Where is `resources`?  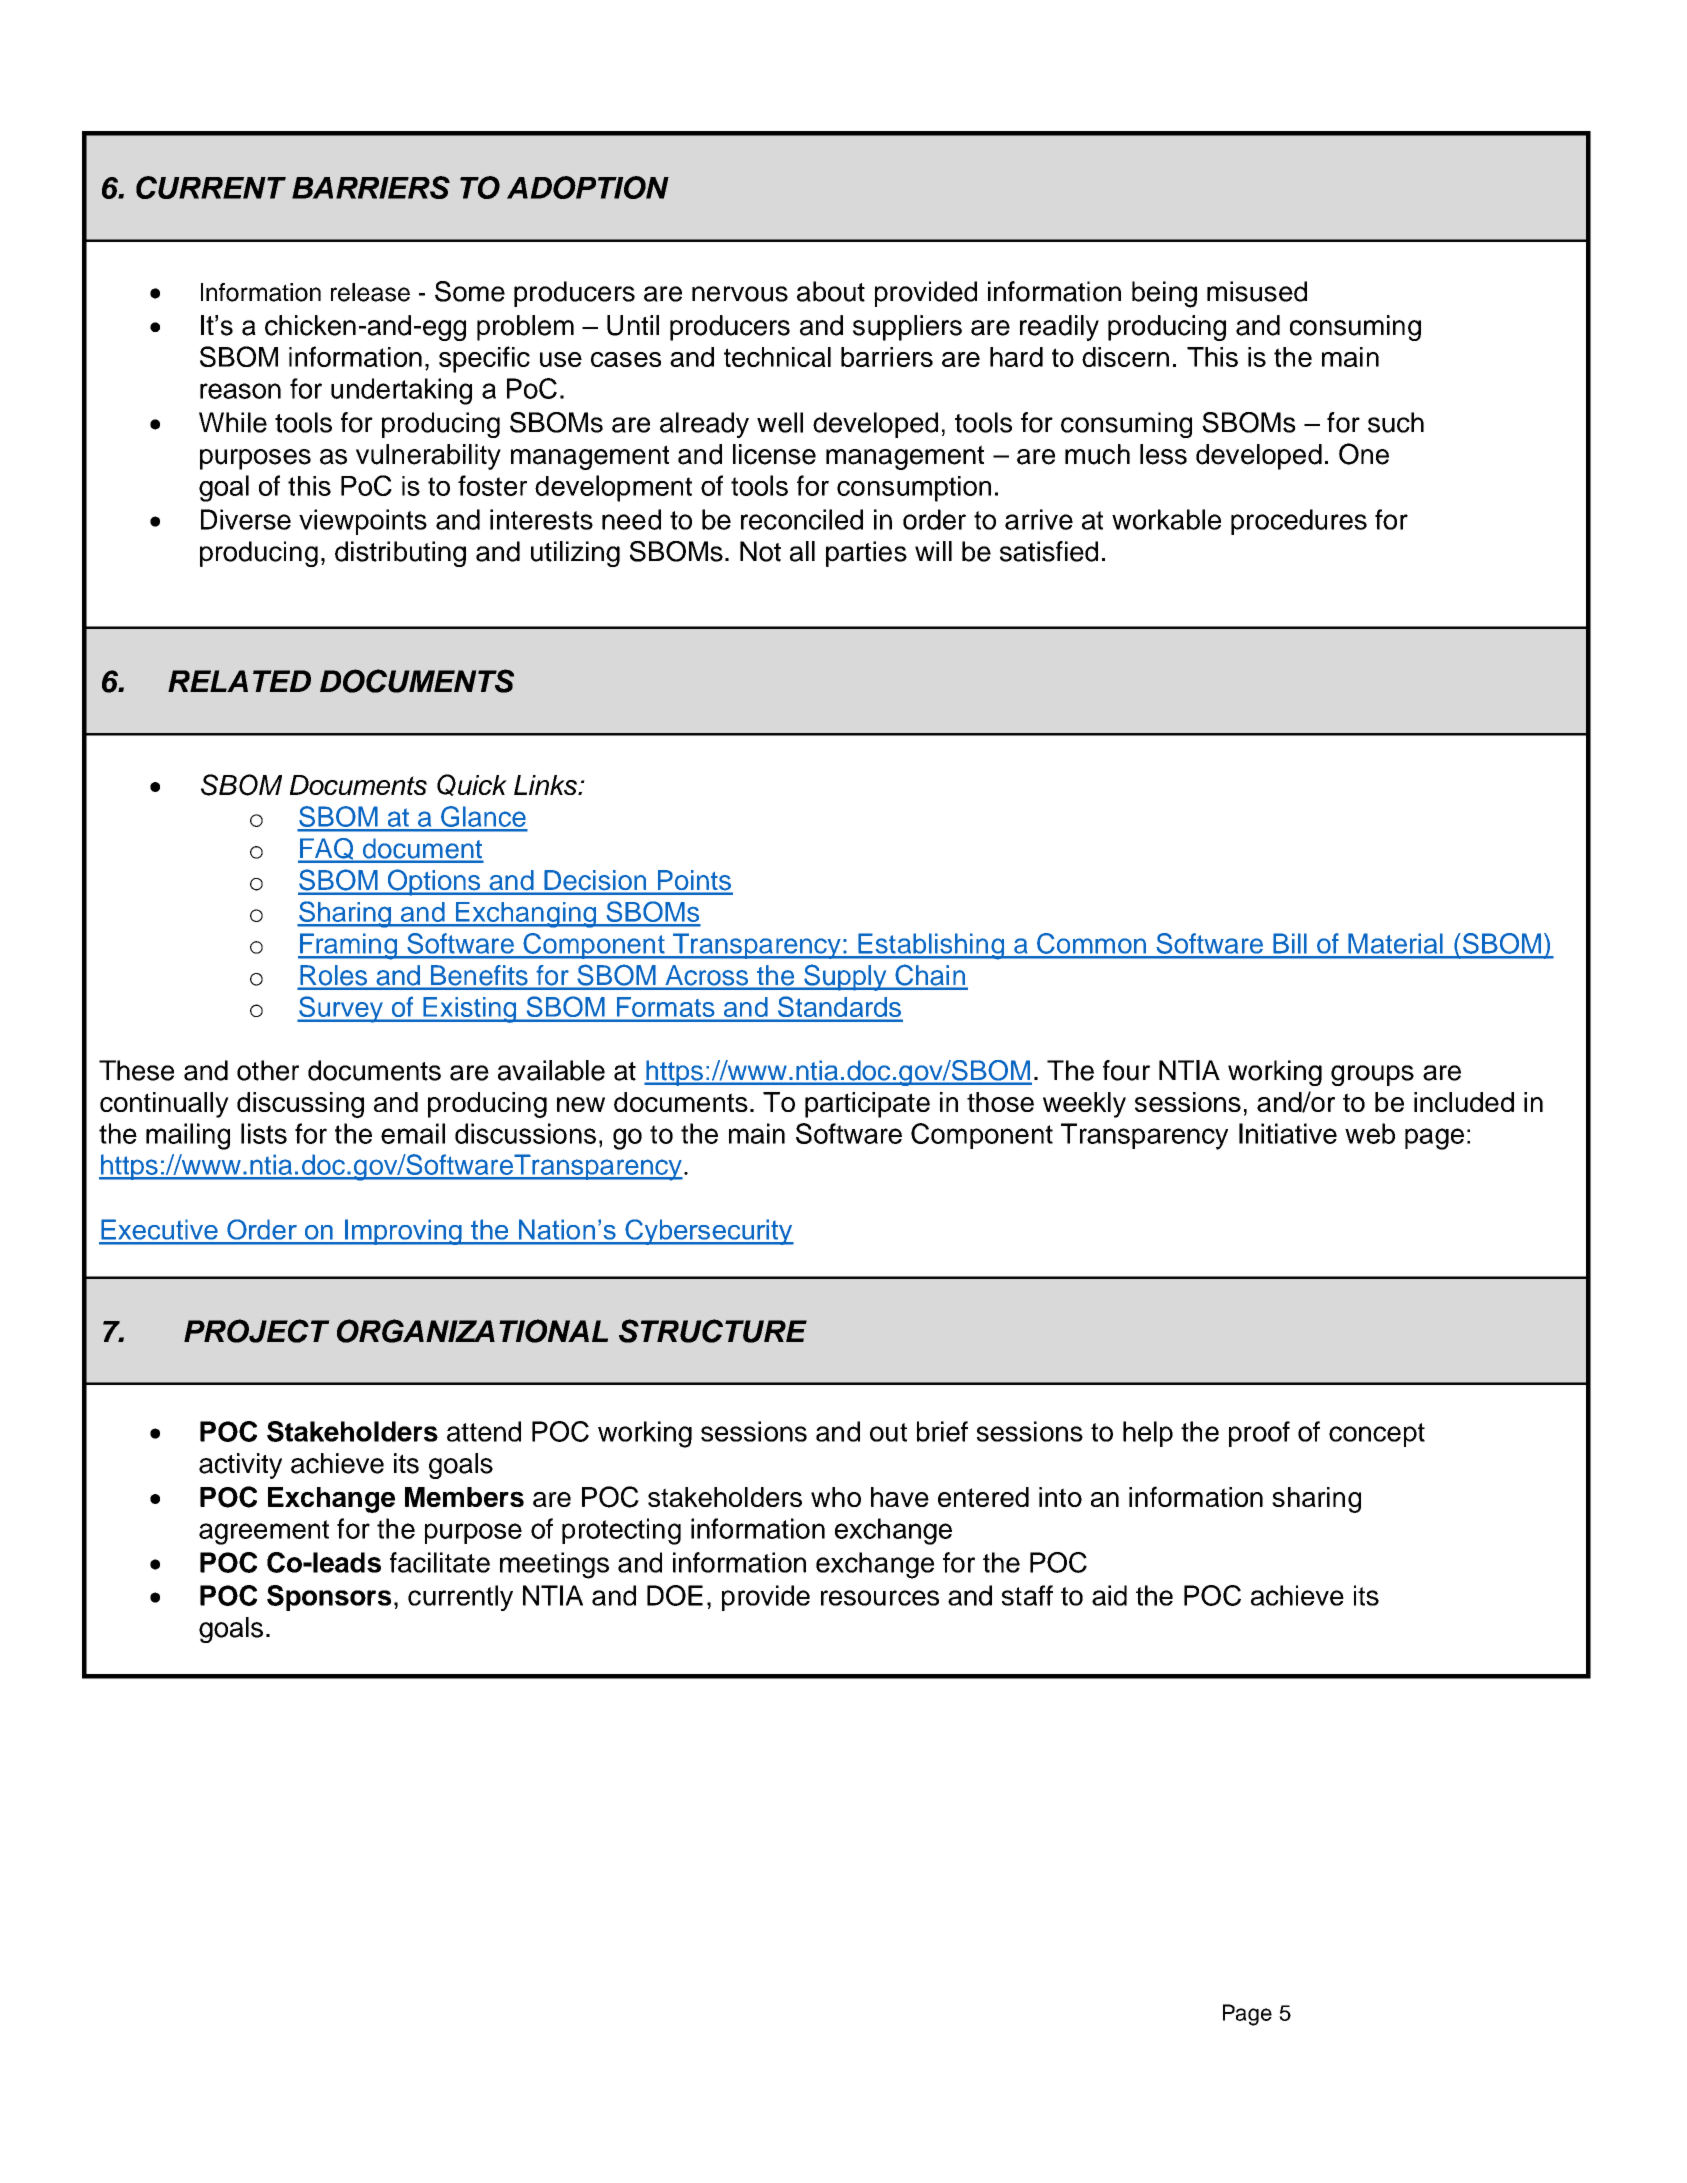 resources is located at coordinates (880, 1598).
